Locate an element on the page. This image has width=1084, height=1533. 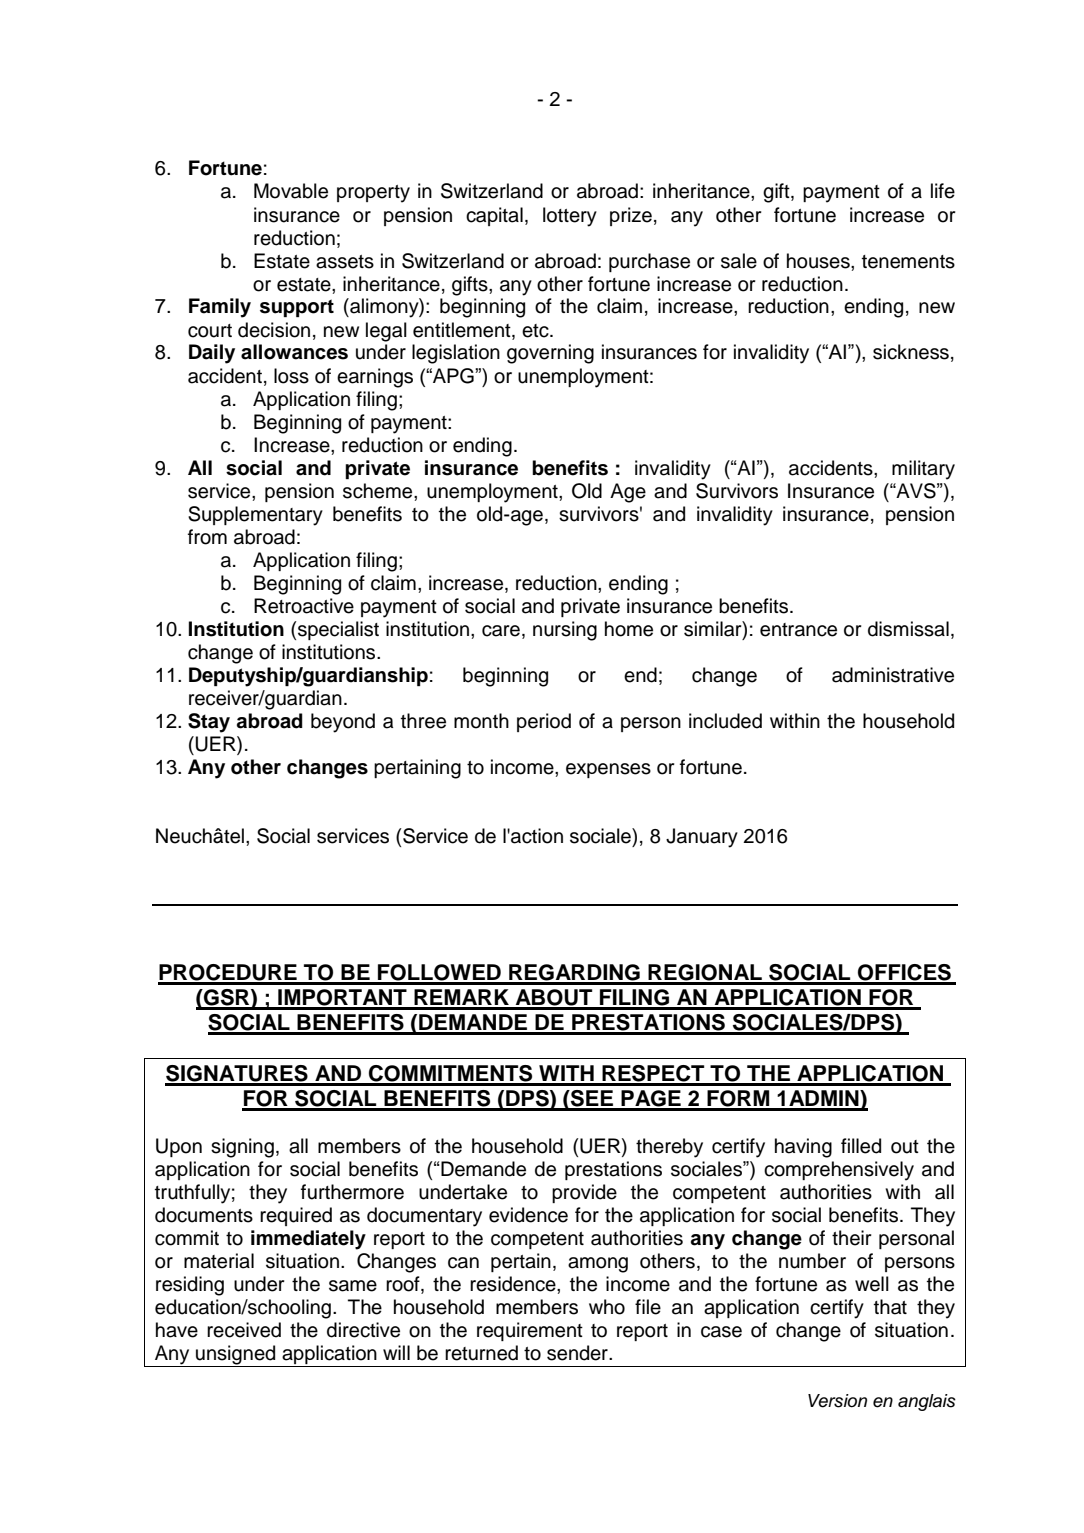
unsigned is located at coordinates (236, 1356).
